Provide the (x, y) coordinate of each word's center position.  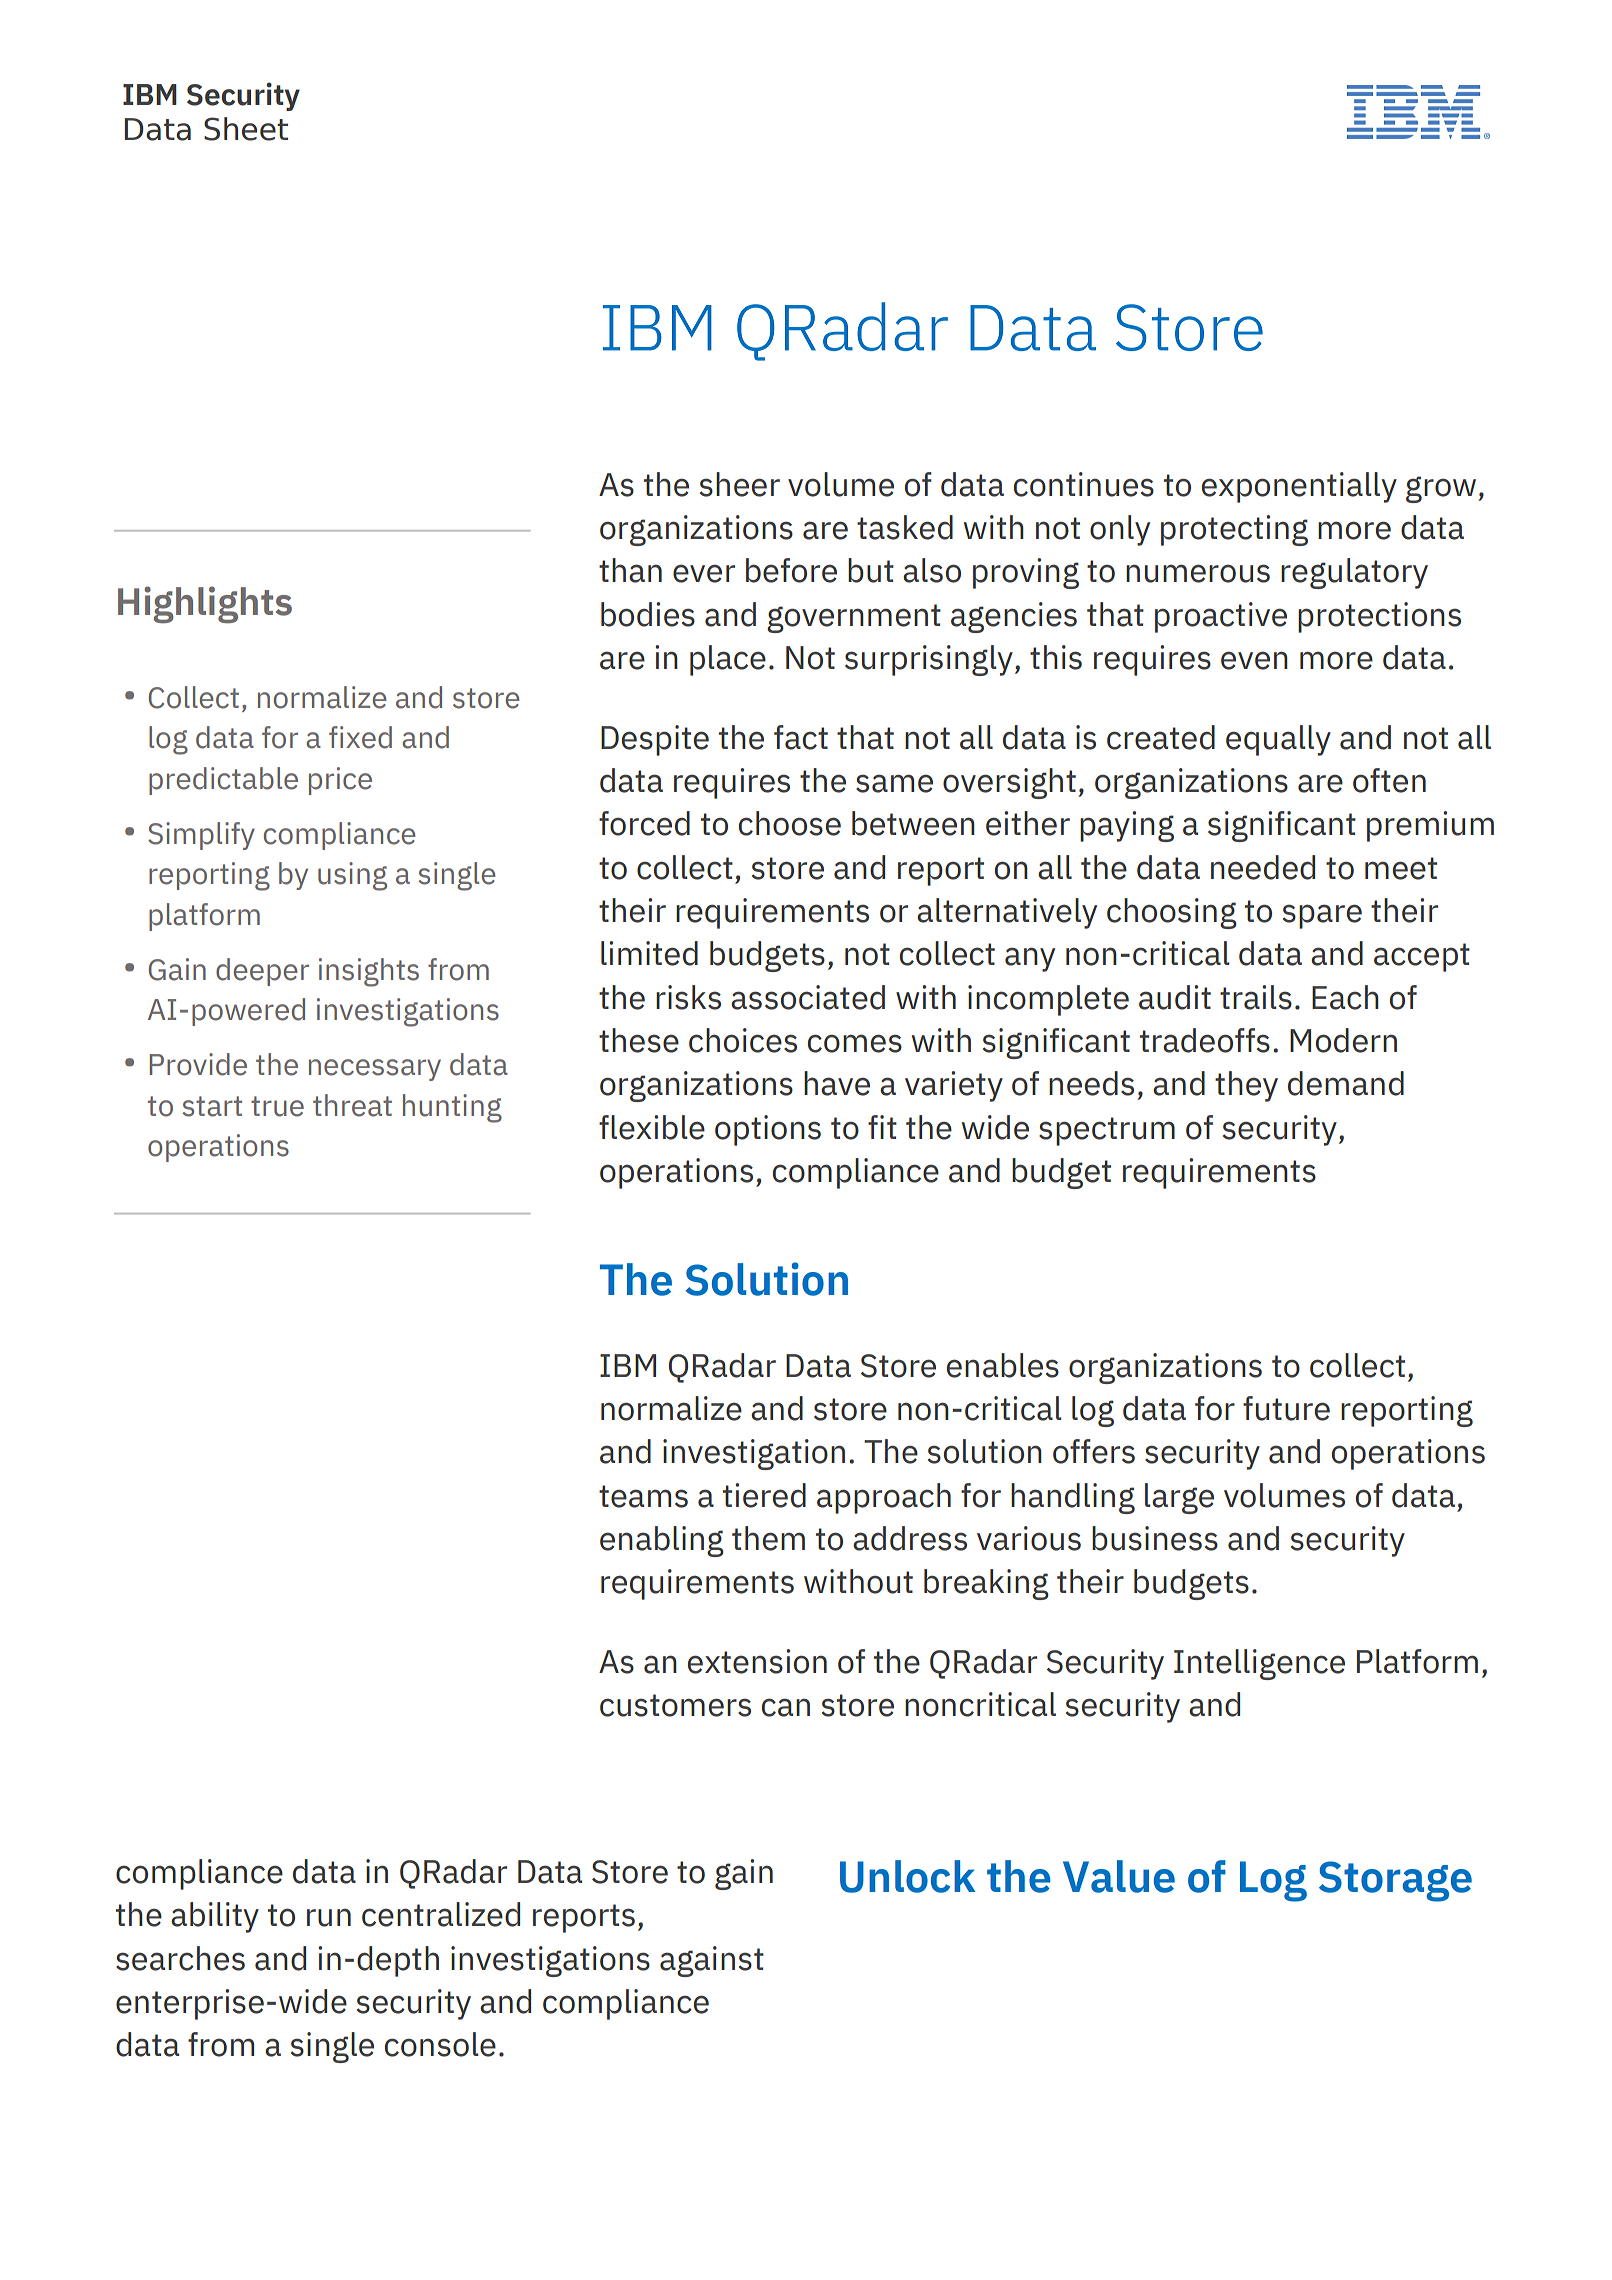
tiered (764, 1495)
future (1286, 1408)
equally (1278, 740)
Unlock (908, 1876)
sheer (740, 484)
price (340, 781)
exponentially (1299, 487)
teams (643, 1496)
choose (790, 823)
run (329, 1917)
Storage (1395, 1881)
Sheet (246, 129)
